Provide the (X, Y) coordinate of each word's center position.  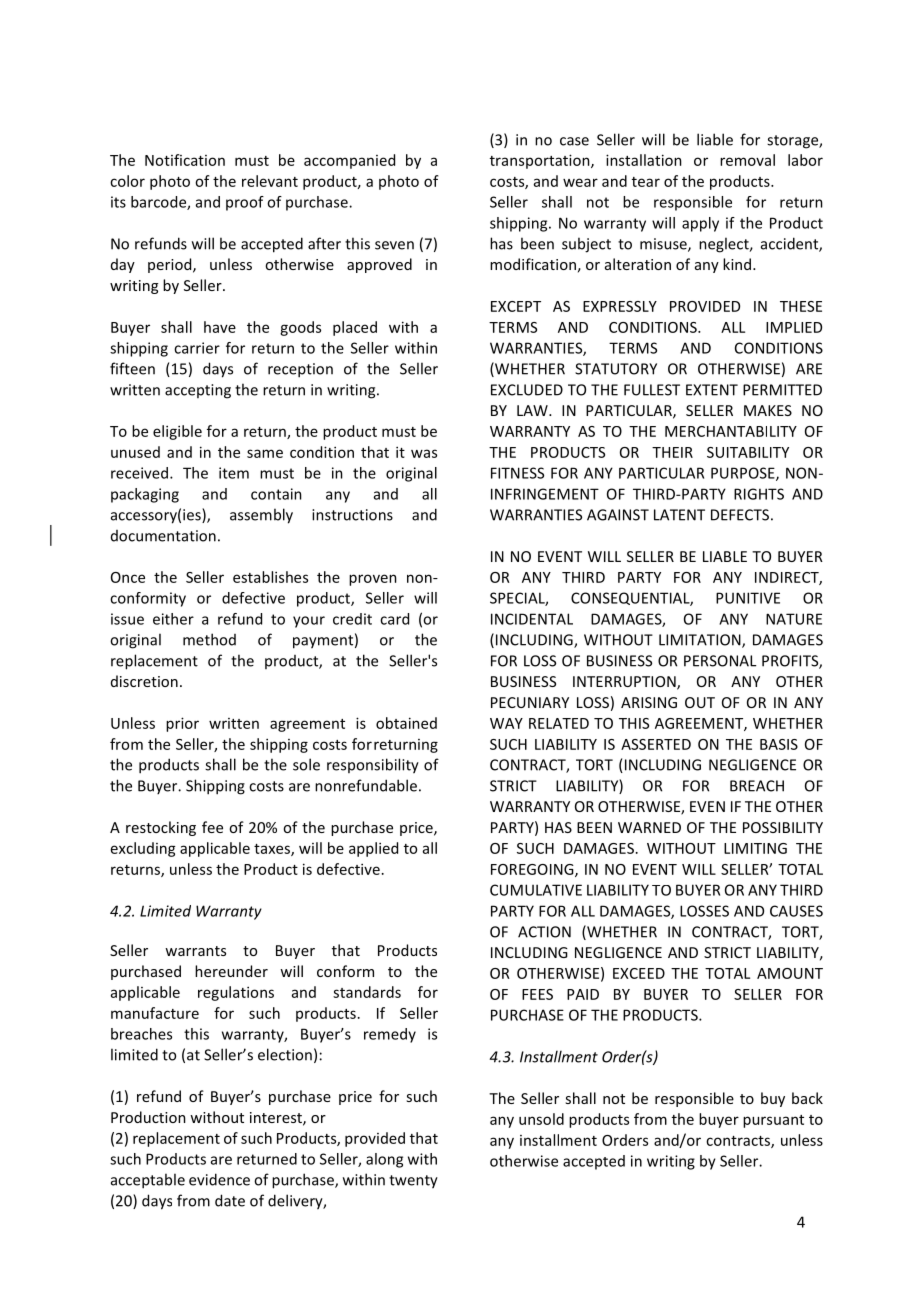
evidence (219, 1179)
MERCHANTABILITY (731, 431)
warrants (195, 951)
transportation (541, 161)
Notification (185, 160)
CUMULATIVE (536, 890)
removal (747, 160)
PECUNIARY (530, 702)
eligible (177, 432)
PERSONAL (720, 661)
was (424, 453)
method (209, 639)
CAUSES (796, 911)
